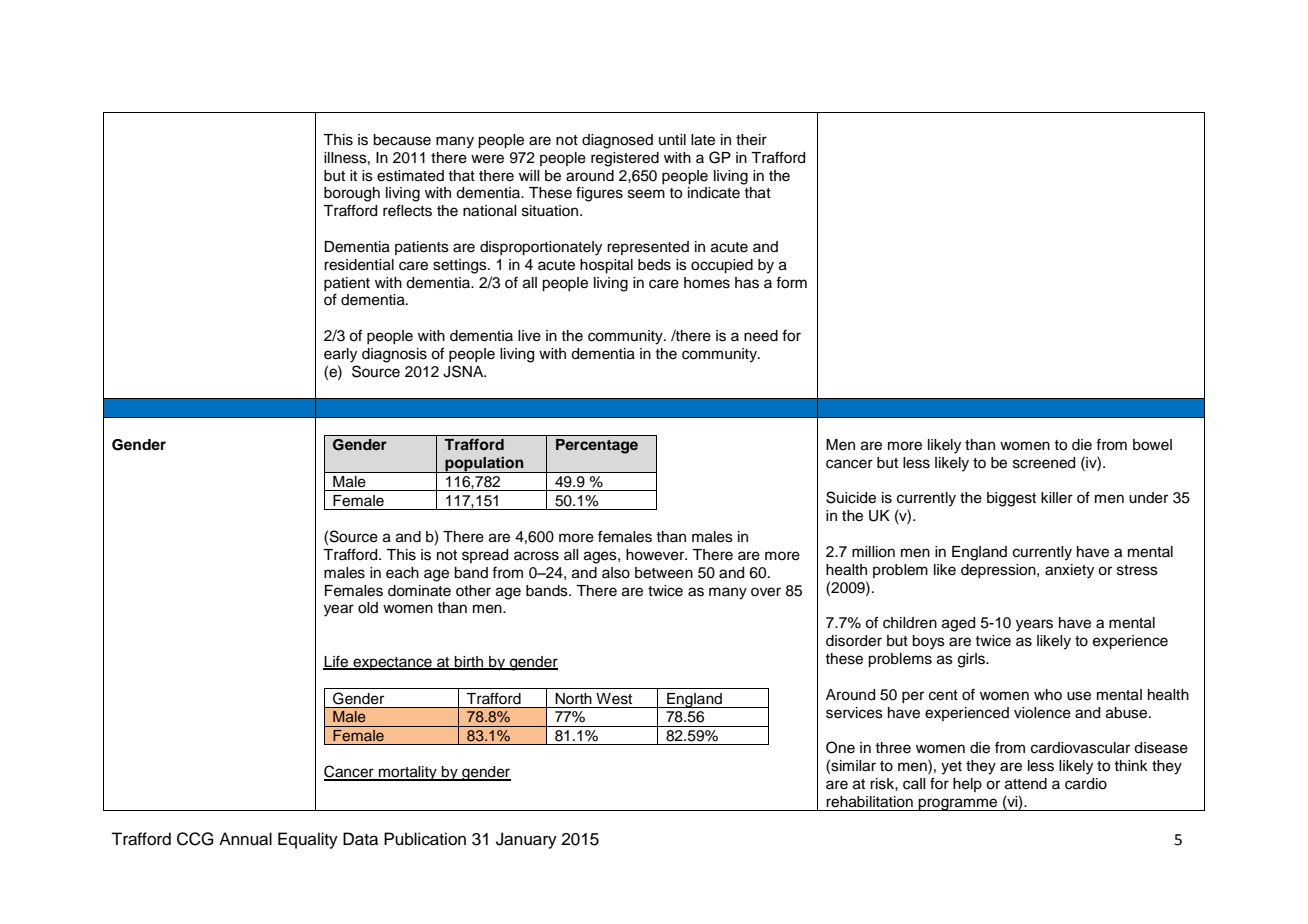 Image resolution: width=1308 pixels, height=924 pixels. I want to click on population, so click(484, 464).
